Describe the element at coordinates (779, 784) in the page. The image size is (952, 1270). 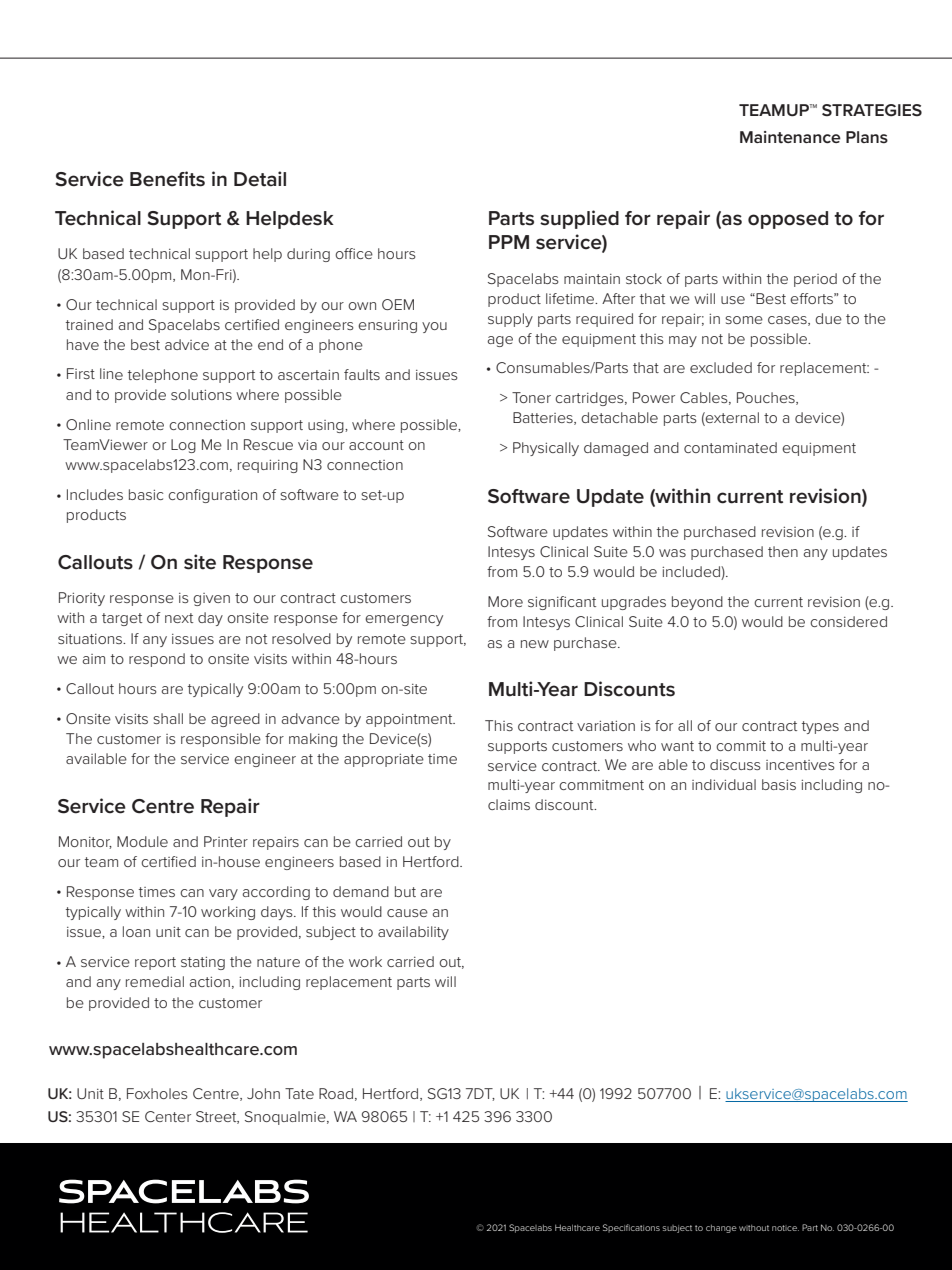
I see `basis` at that location.
